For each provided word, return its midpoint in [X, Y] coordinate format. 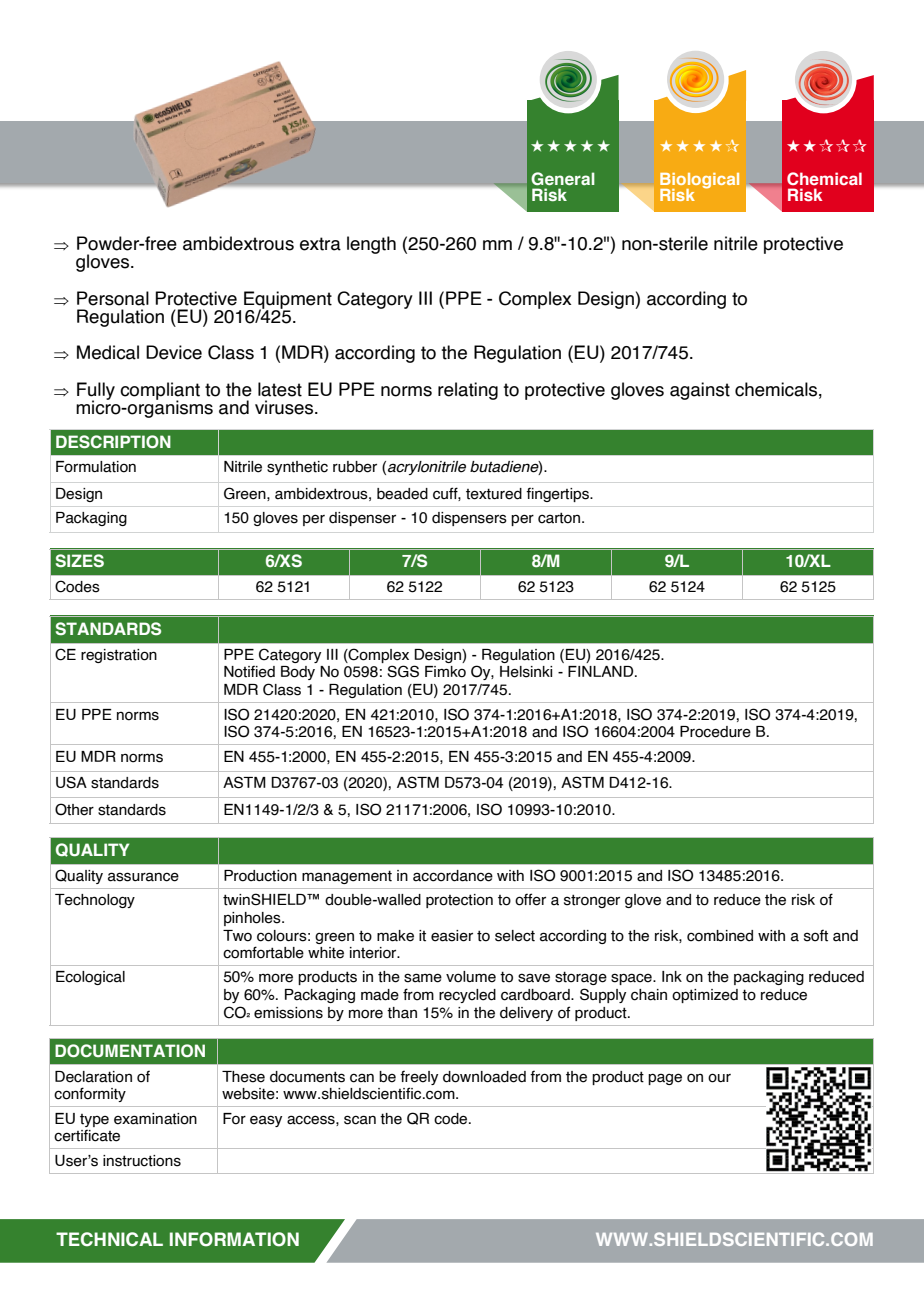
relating [468, 391]
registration [119, 656]
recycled [467, 996]
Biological [699, 182]
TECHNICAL [109, 1239]
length [371, 245]
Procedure [715, 732]
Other [74, 809]
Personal [113, 298]
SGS [403, 671]
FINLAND [602, 671]
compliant [160, 392]
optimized [705, 996]
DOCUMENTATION [130, 1051]
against [700, 391]
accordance [453, 876]
